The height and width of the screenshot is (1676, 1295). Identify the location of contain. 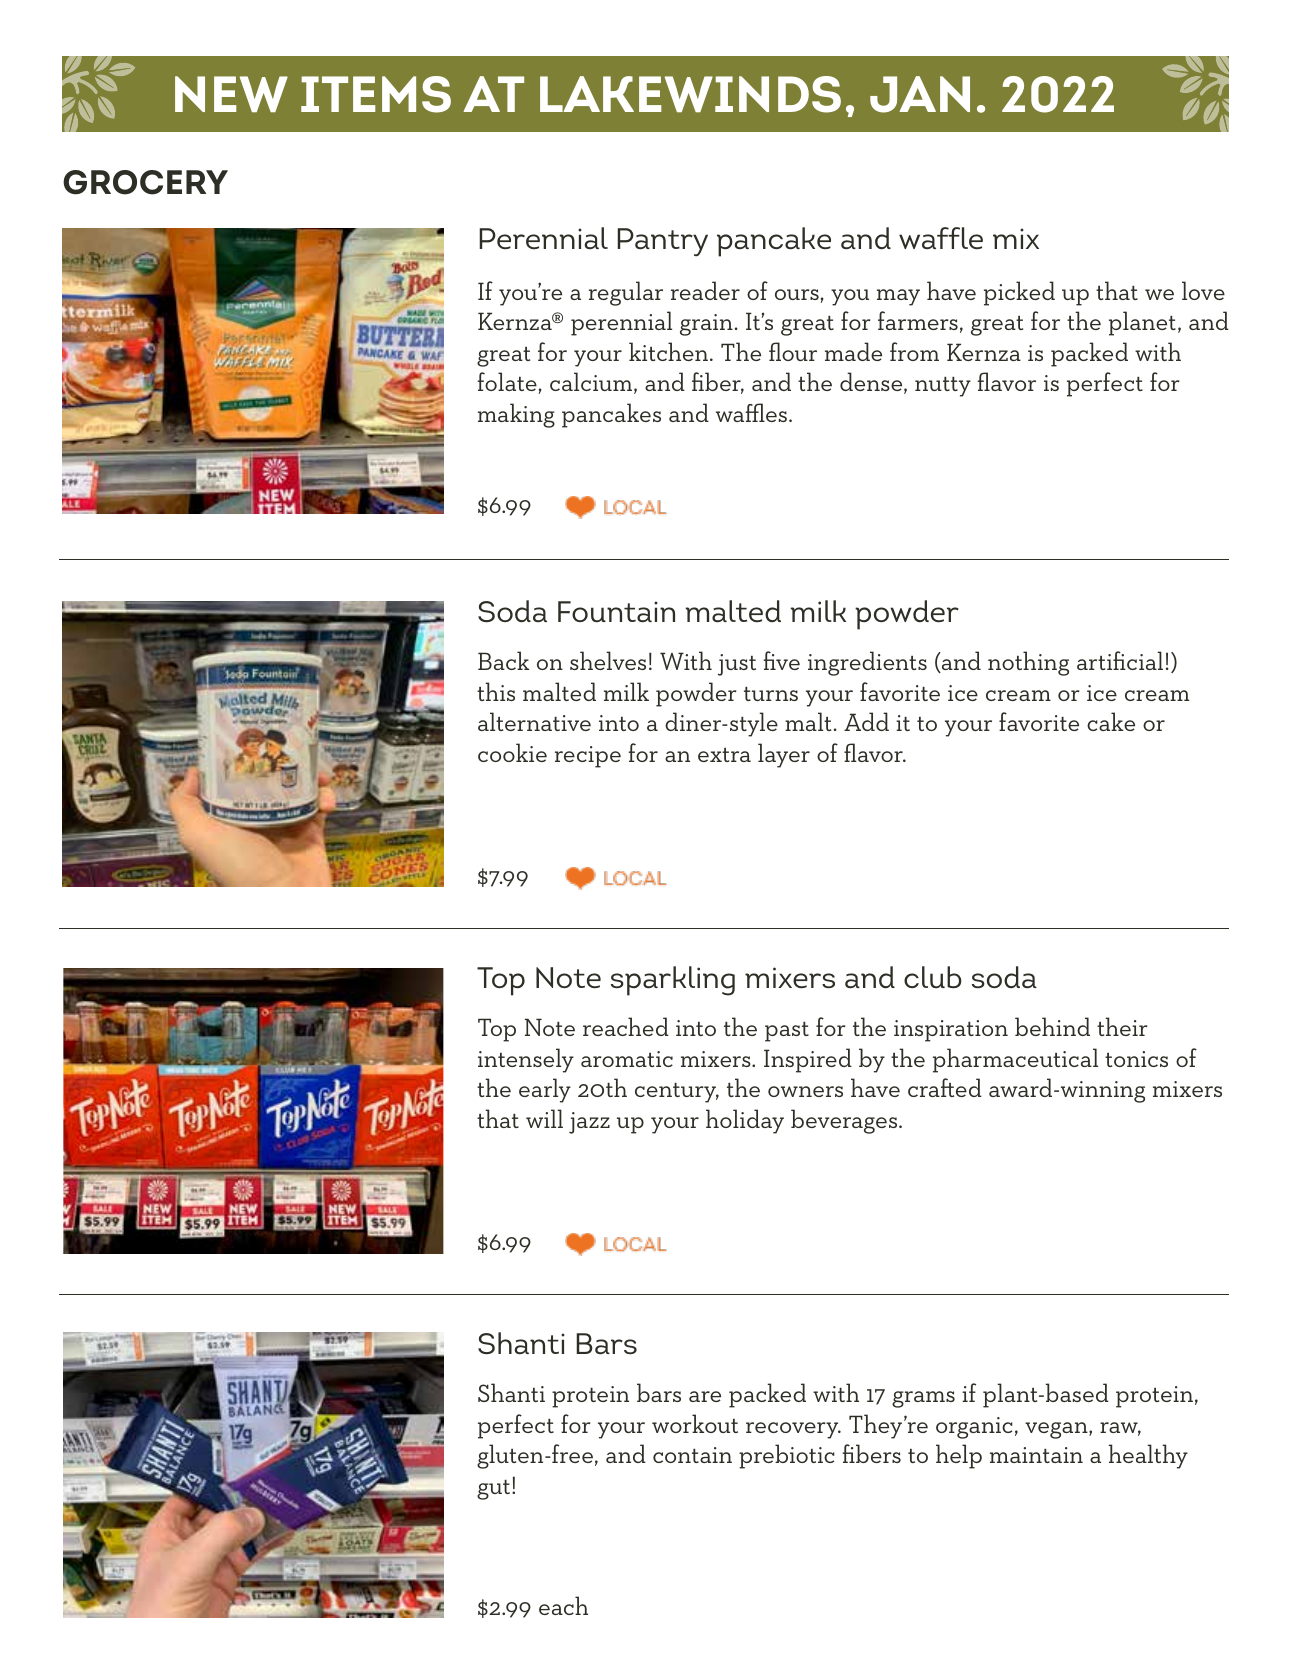
(692, 1455).
